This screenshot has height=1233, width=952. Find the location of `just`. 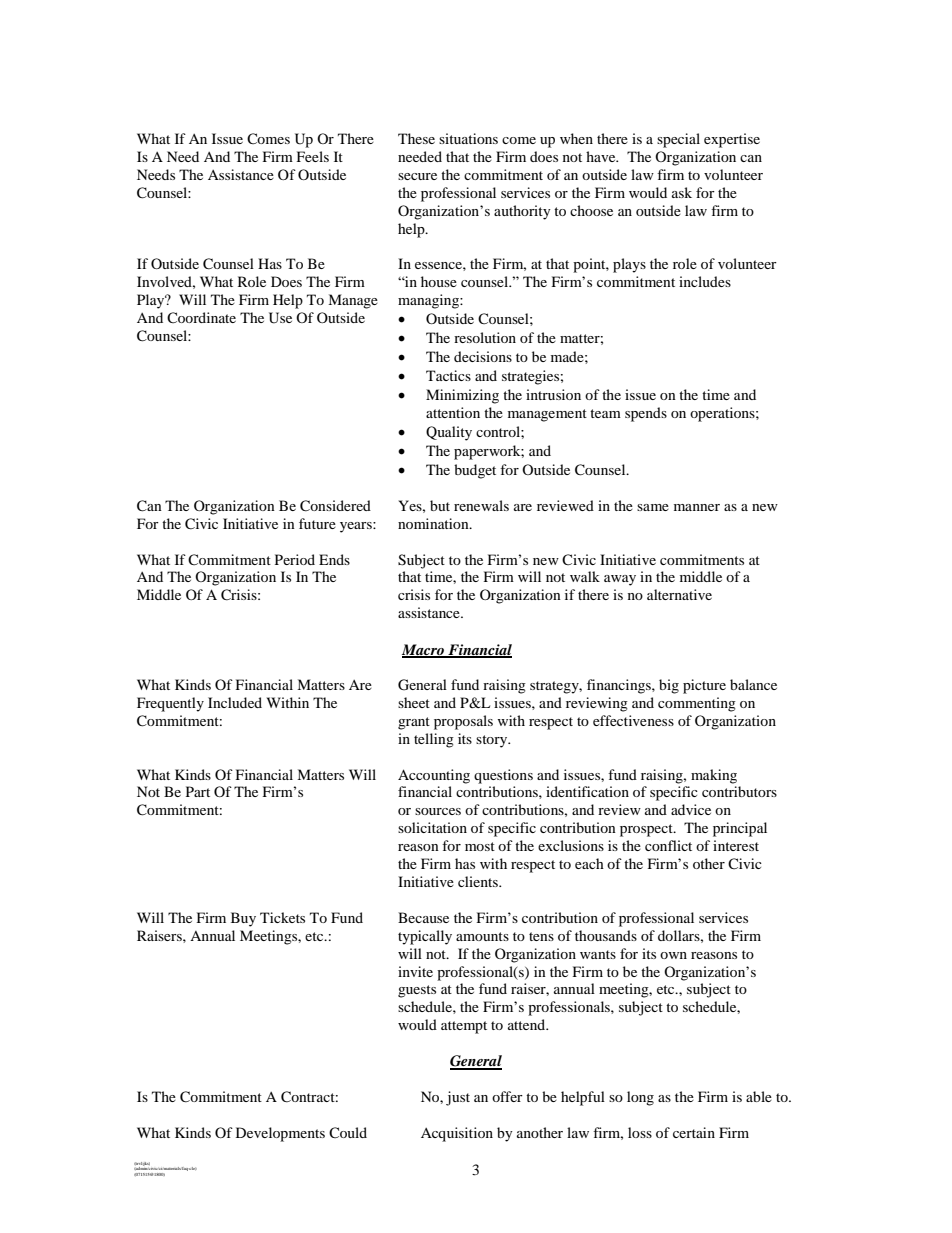

just is located at coordinates (458, 1098).
